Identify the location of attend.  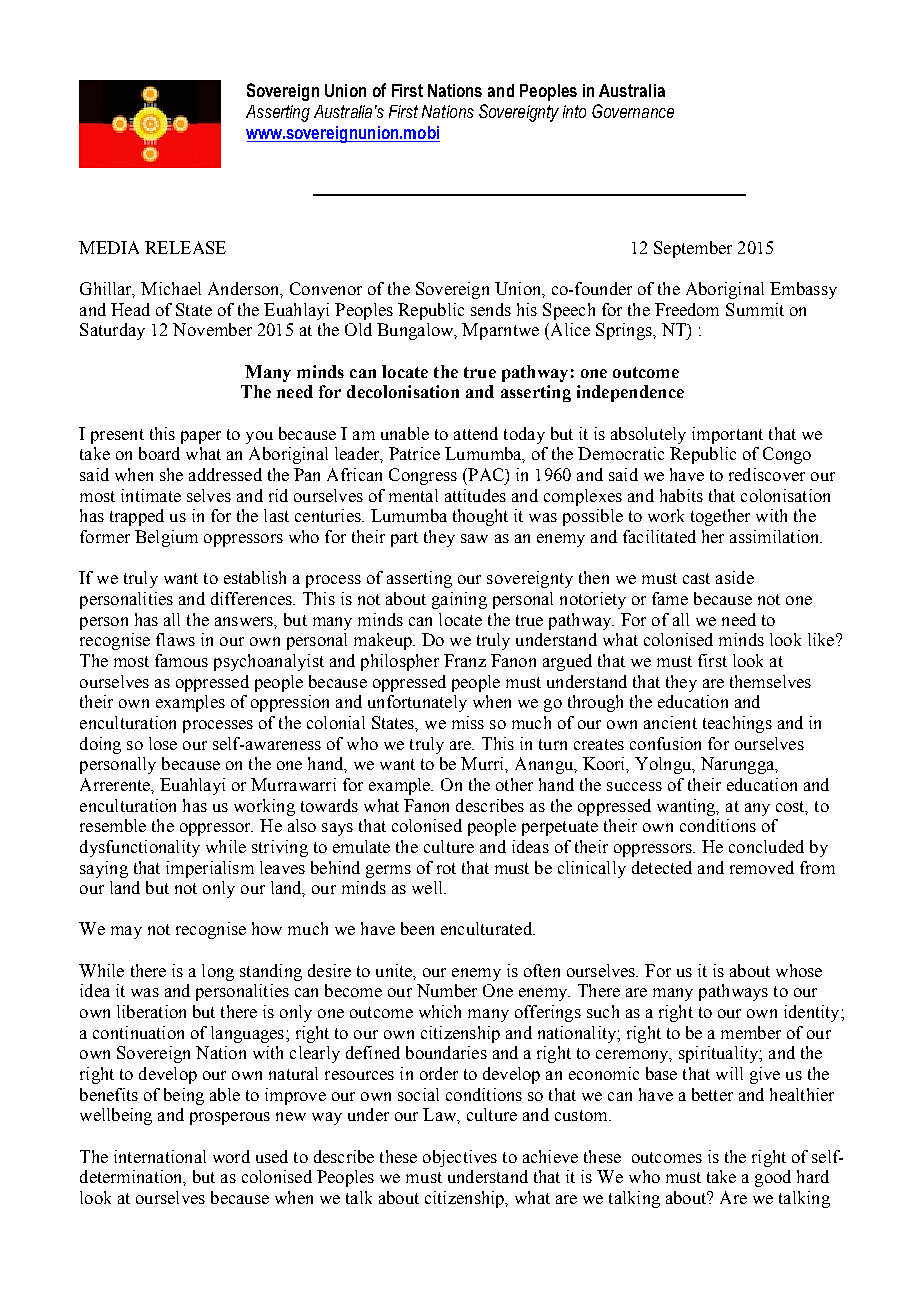
(476, 433).
